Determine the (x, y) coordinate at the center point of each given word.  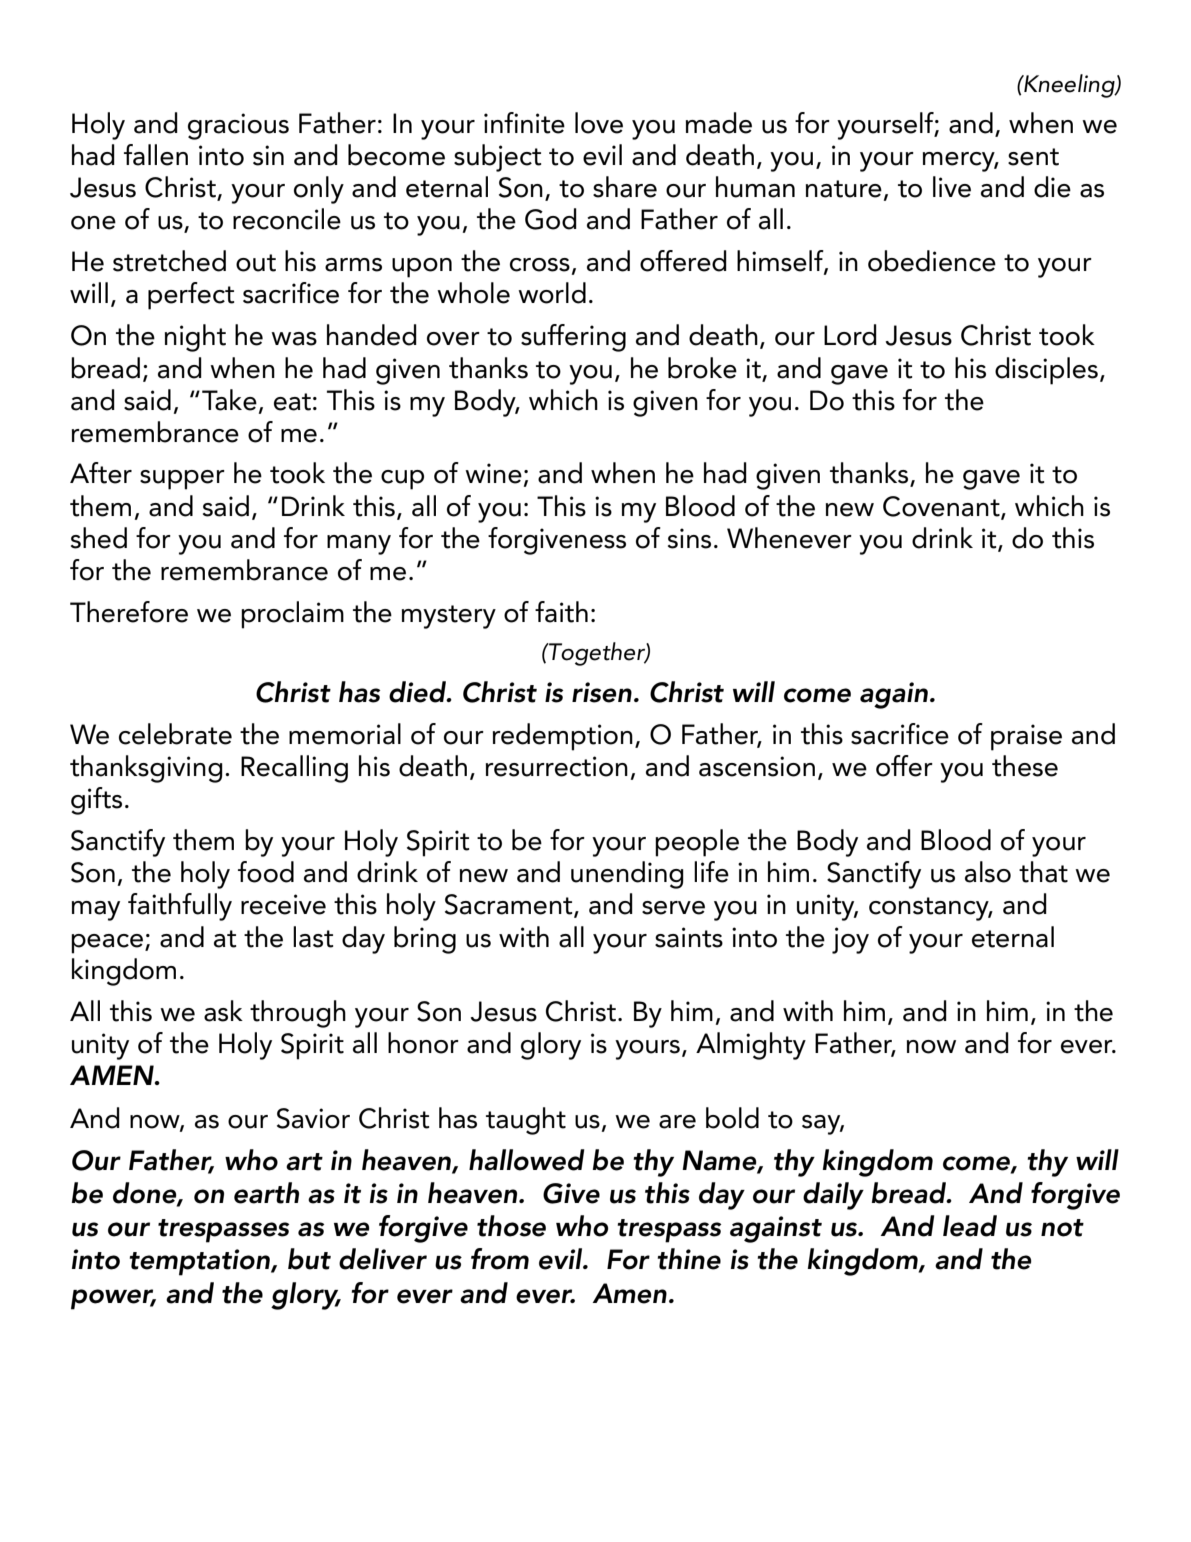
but (309, 1259)
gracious (238, 126)
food (266, 872)
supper (182, 480)
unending (627, 875)
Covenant (942, 507)
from (500, 1259)
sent (1033, 157)
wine (493, 473)
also (988, 872)
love (599, 123)
